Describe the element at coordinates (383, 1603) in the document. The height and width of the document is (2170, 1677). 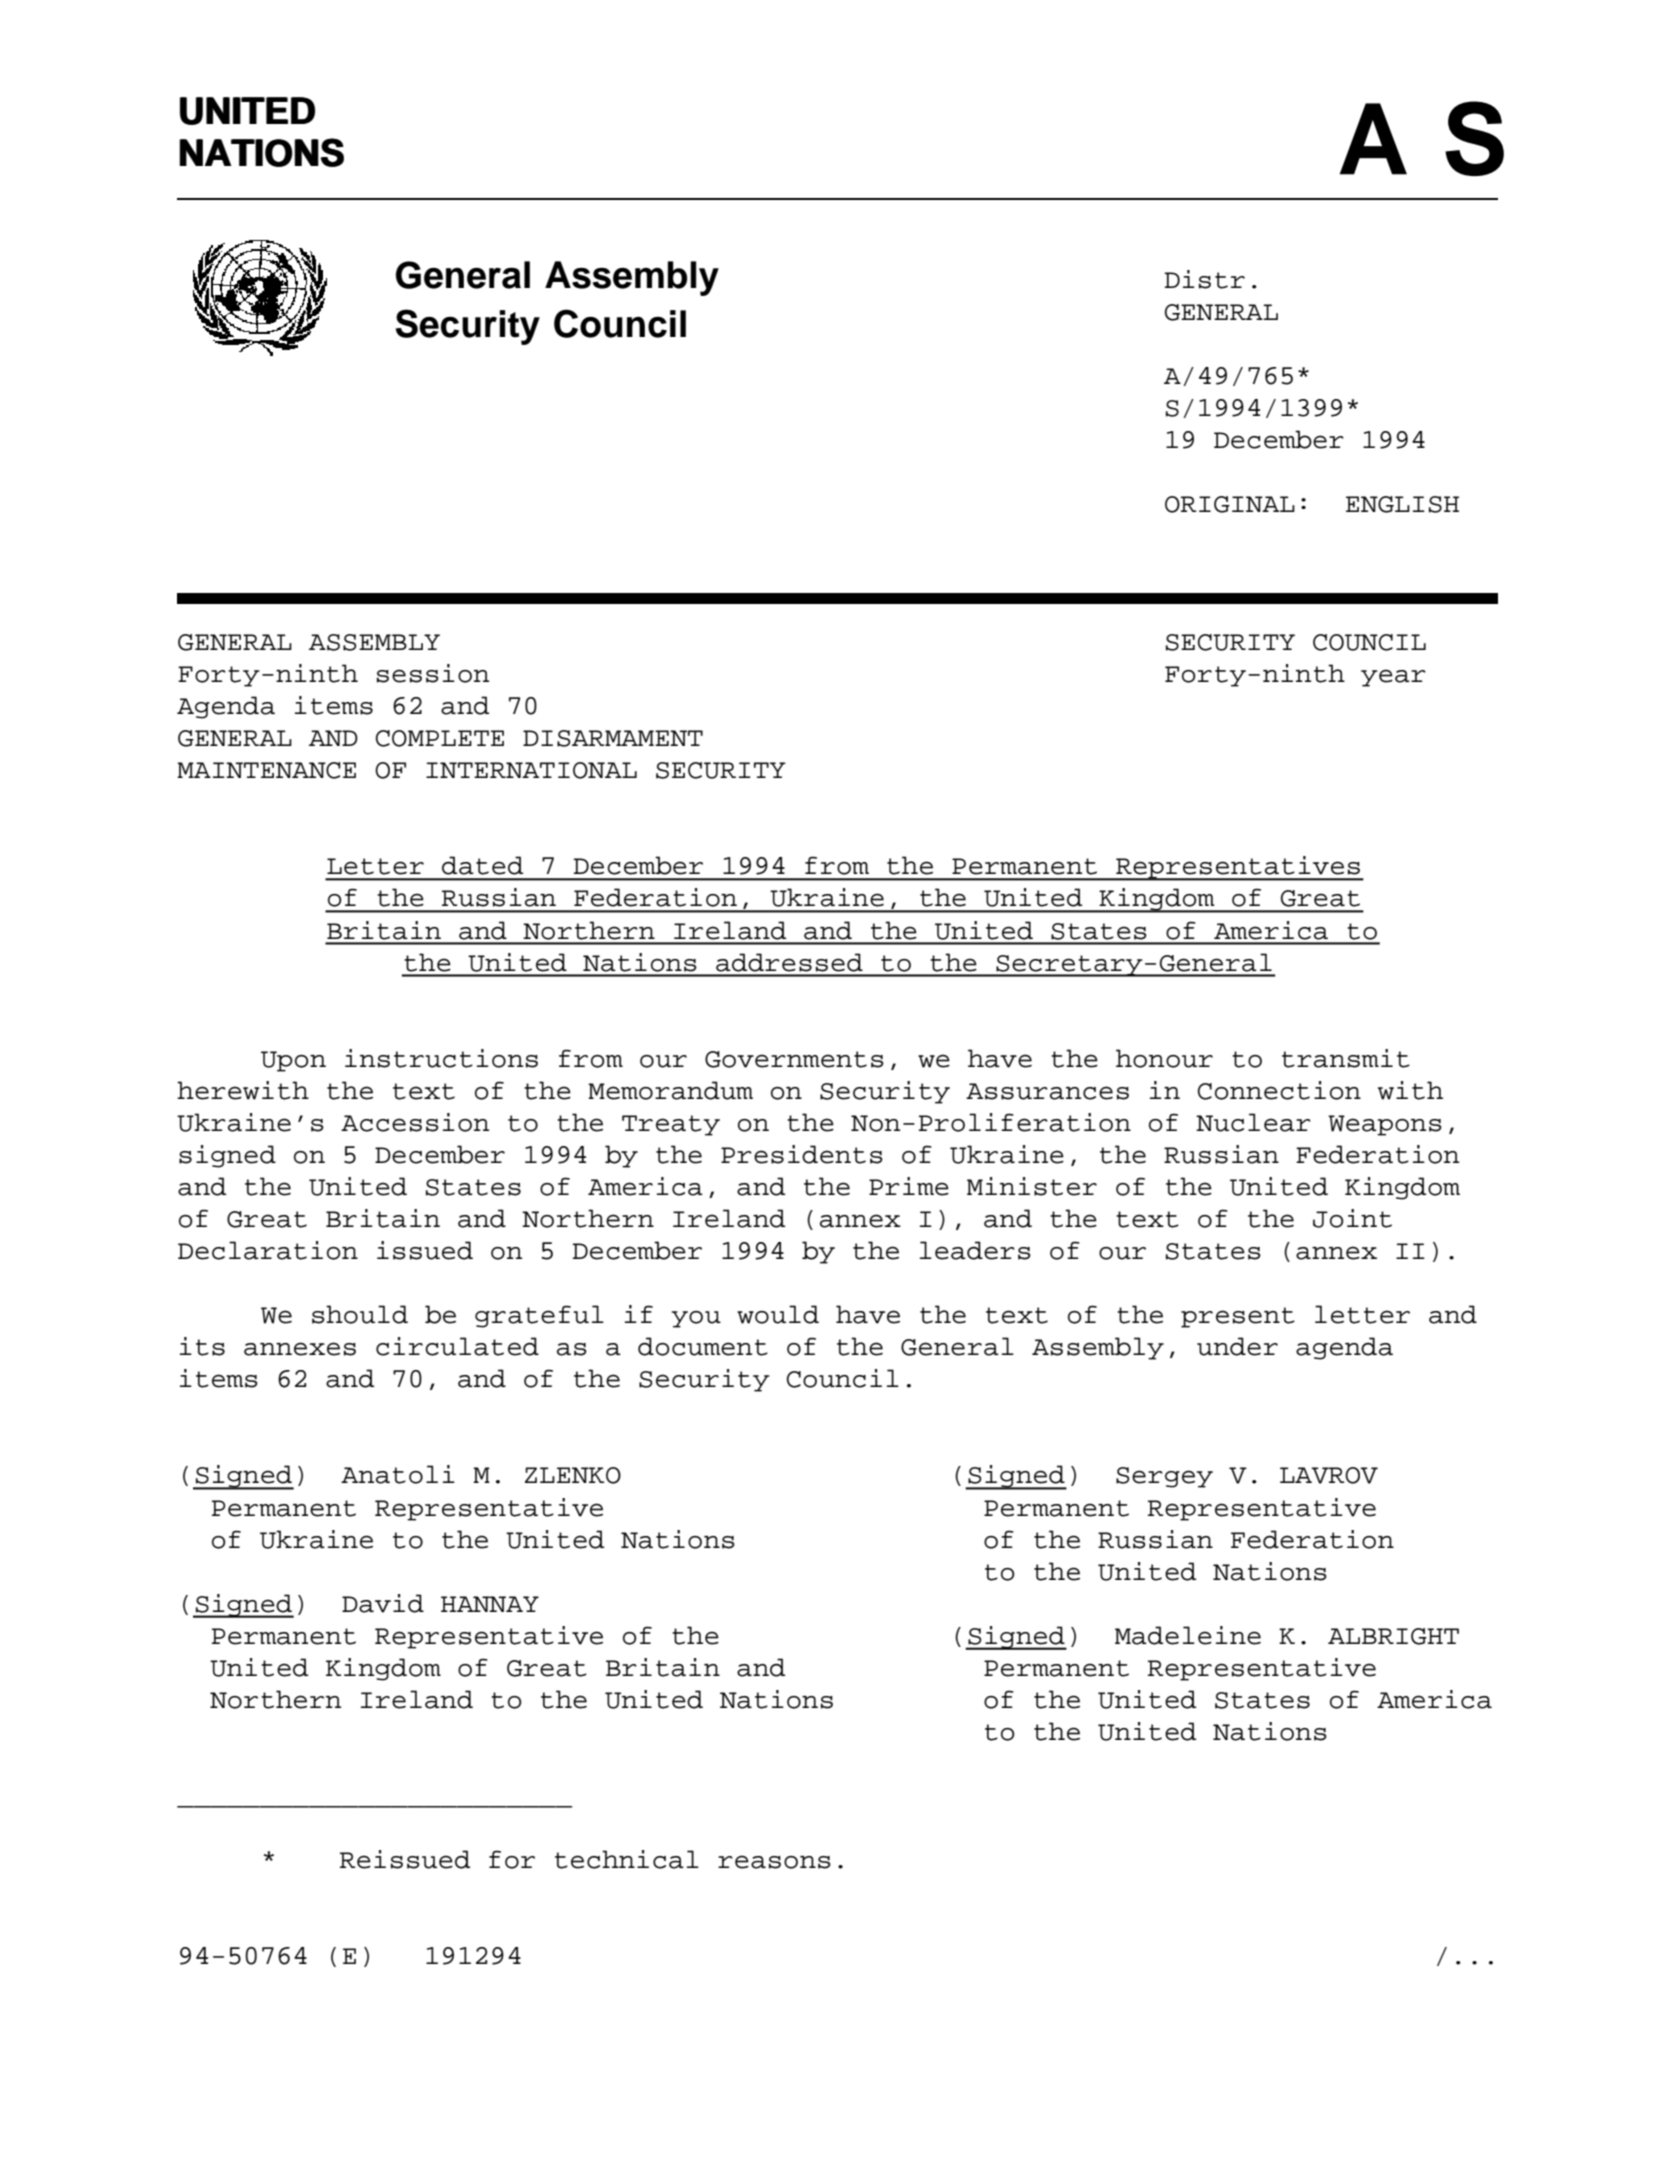
I see `David` at that location.
